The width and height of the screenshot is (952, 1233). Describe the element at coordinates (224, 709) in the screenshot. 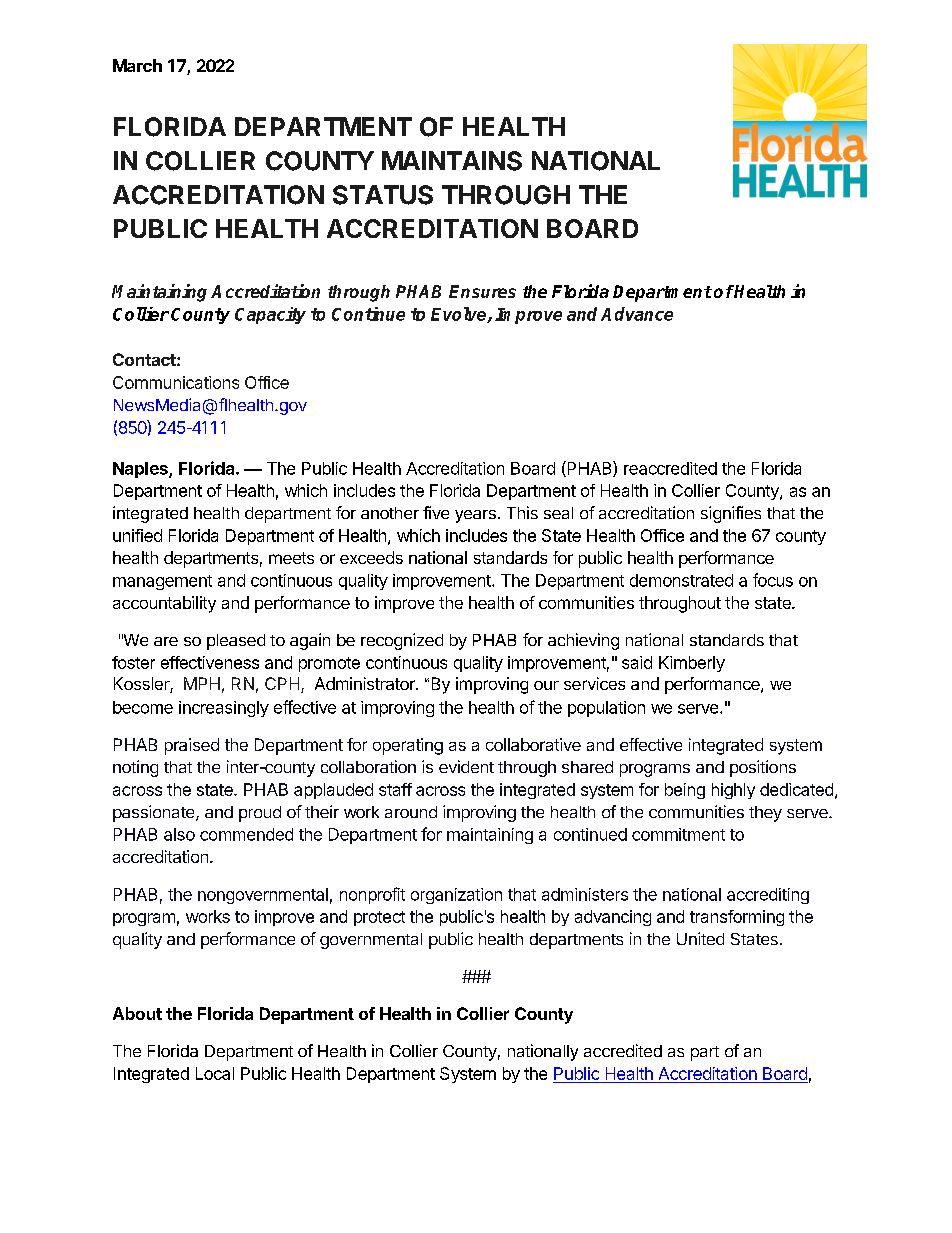

I see `increasingly` at that location.
